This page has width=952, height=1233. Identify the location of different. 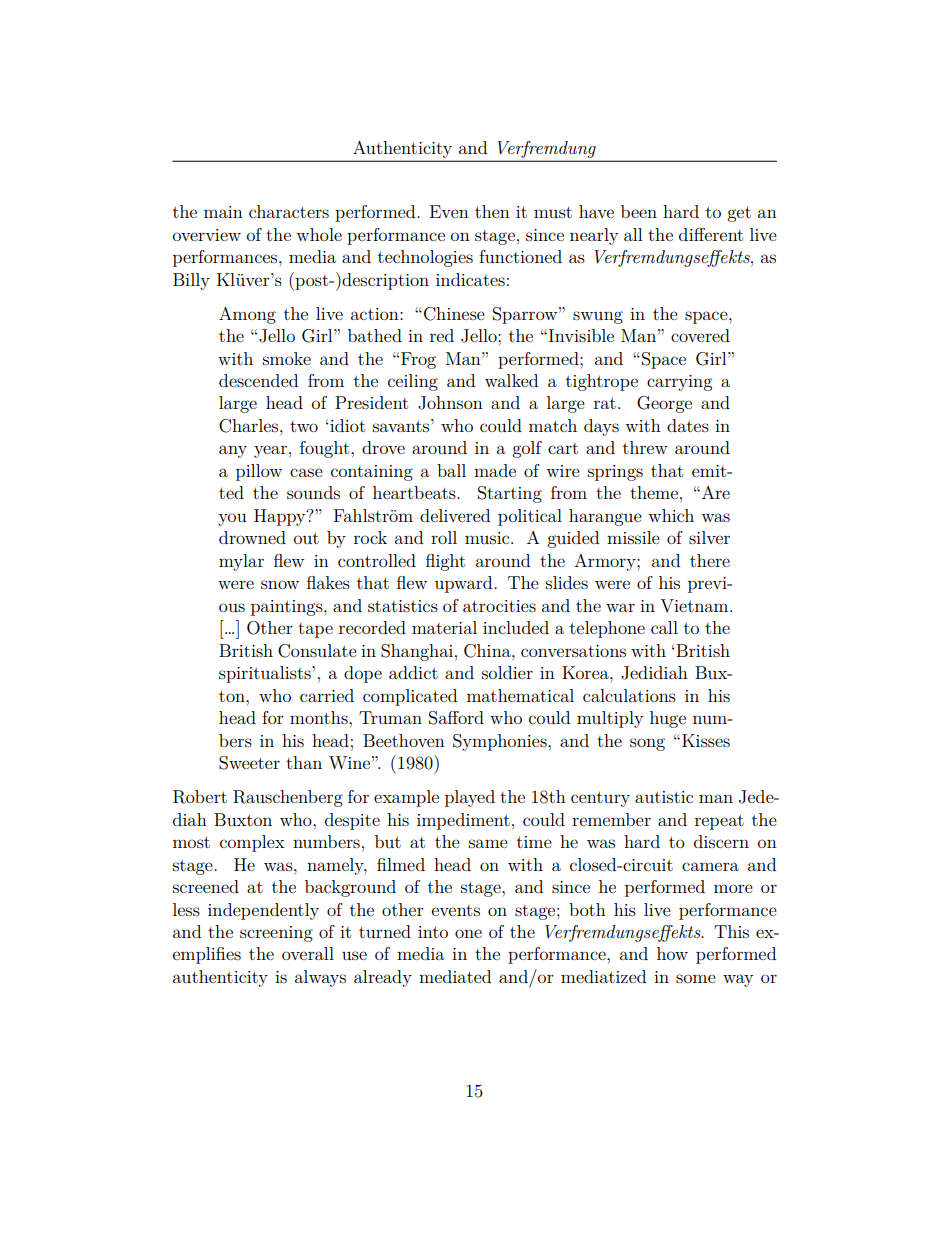
(711, 234).
